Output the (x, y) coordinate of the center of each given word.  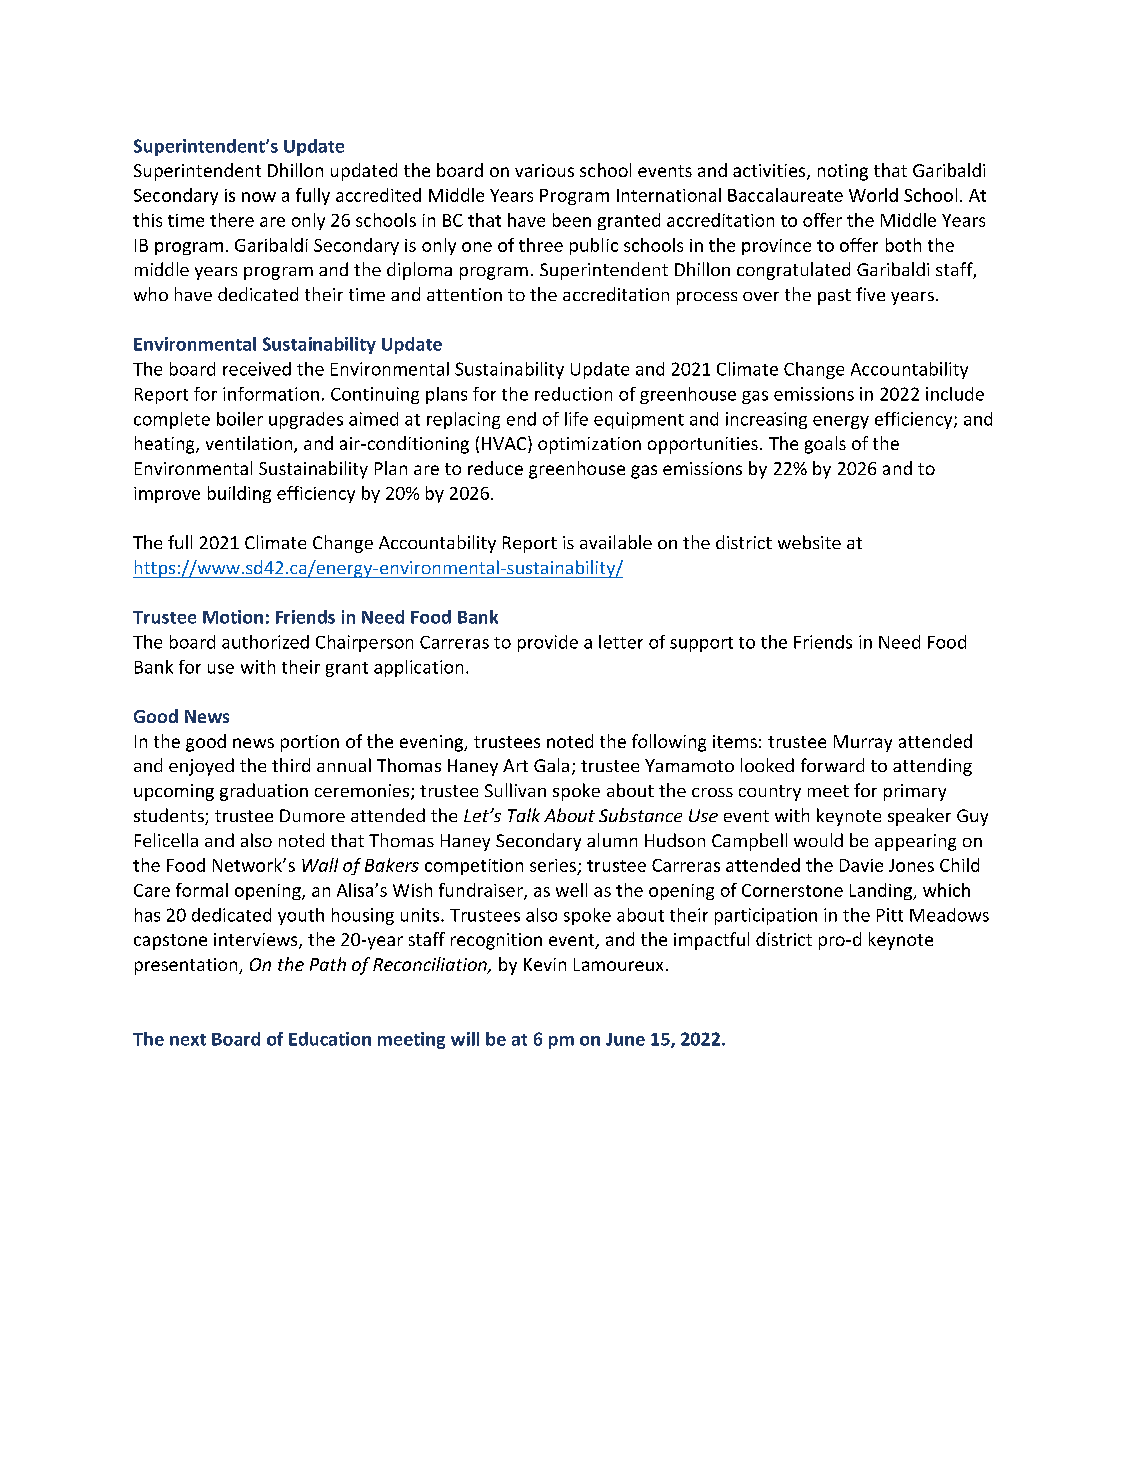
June (625, 1039)
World (873, 195)
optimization (589, 445)
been (572, 220)
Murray (863, 743)
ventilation (250, 444)
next (188, 1040)
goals (825, 445)
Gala (551, 765)
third (291, 765)
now (259, 197)
